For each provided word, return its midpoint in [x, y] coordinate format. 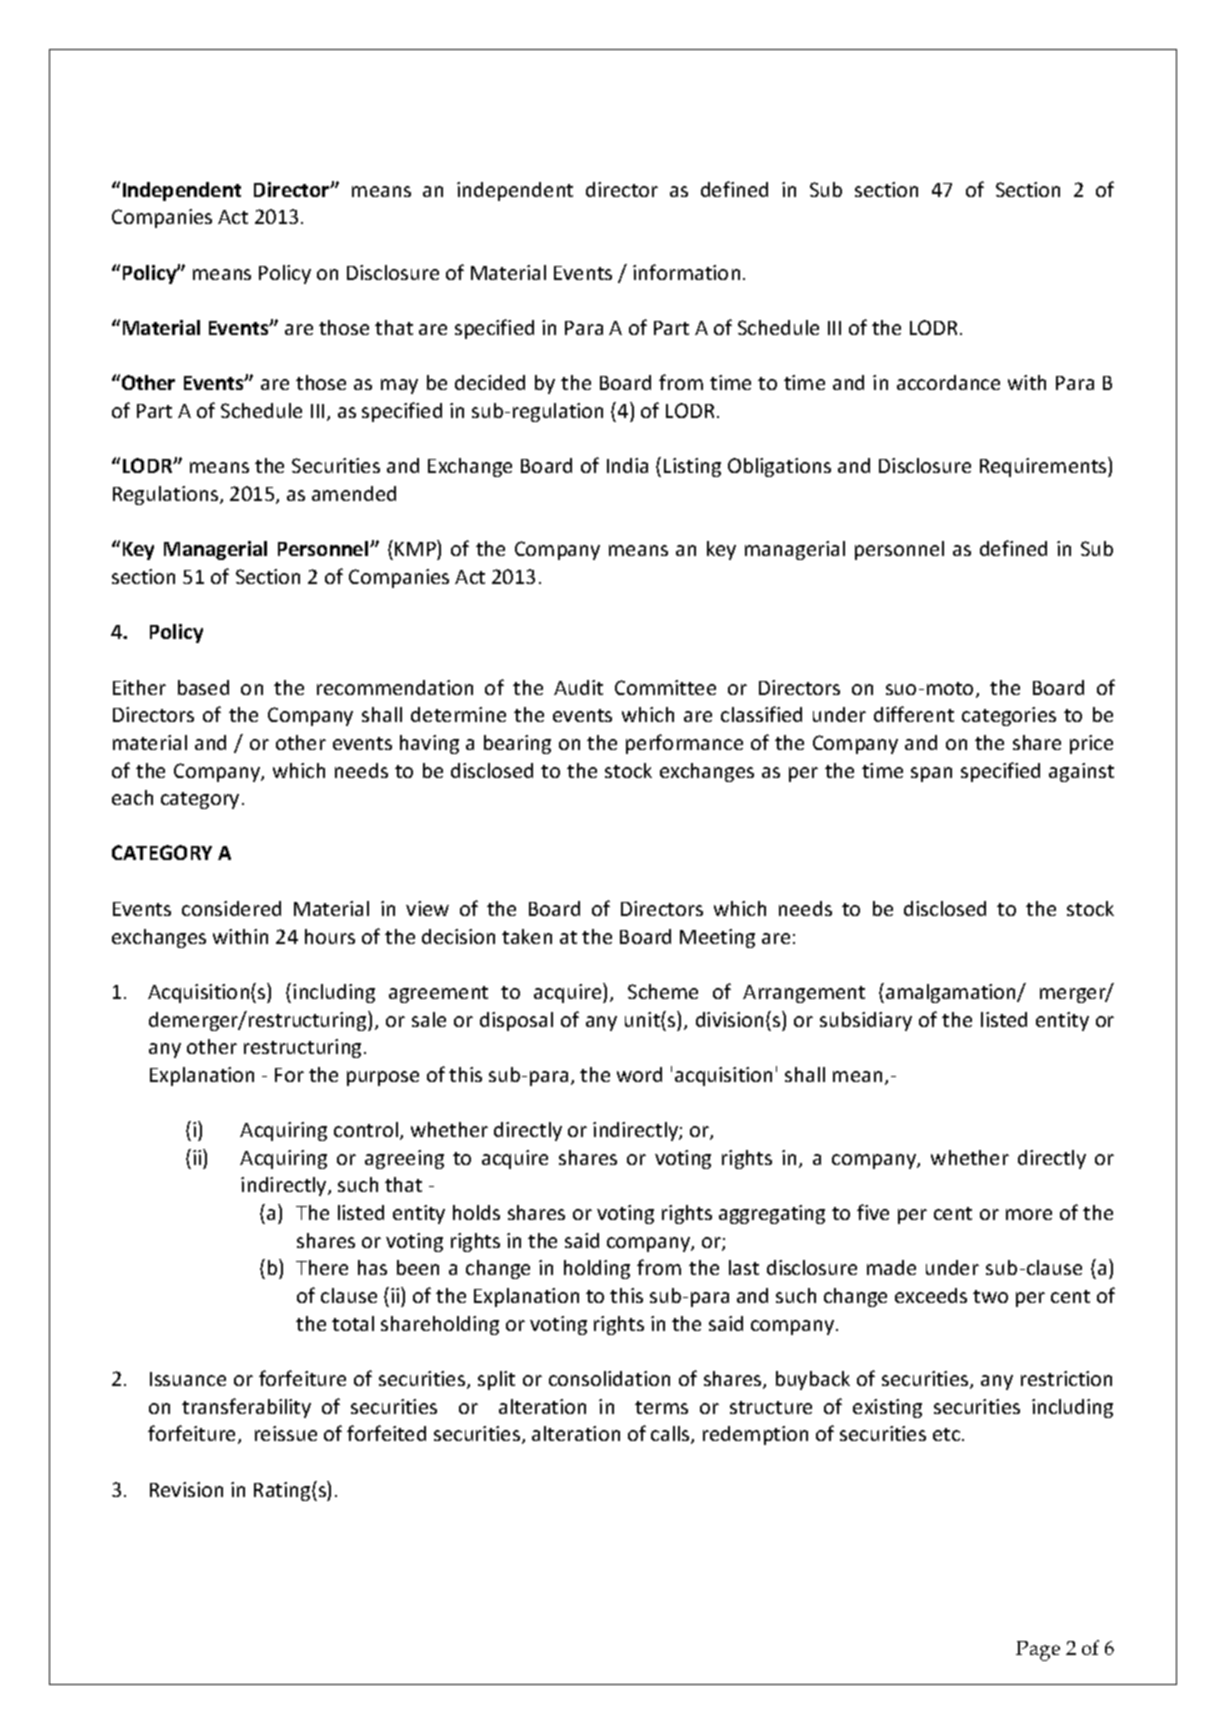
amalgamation [952, 993]
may [399, 386]
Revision [186, 1489]
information [686, 272]
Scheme [663, 991]
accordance [948, 382]
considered [231, 908]
